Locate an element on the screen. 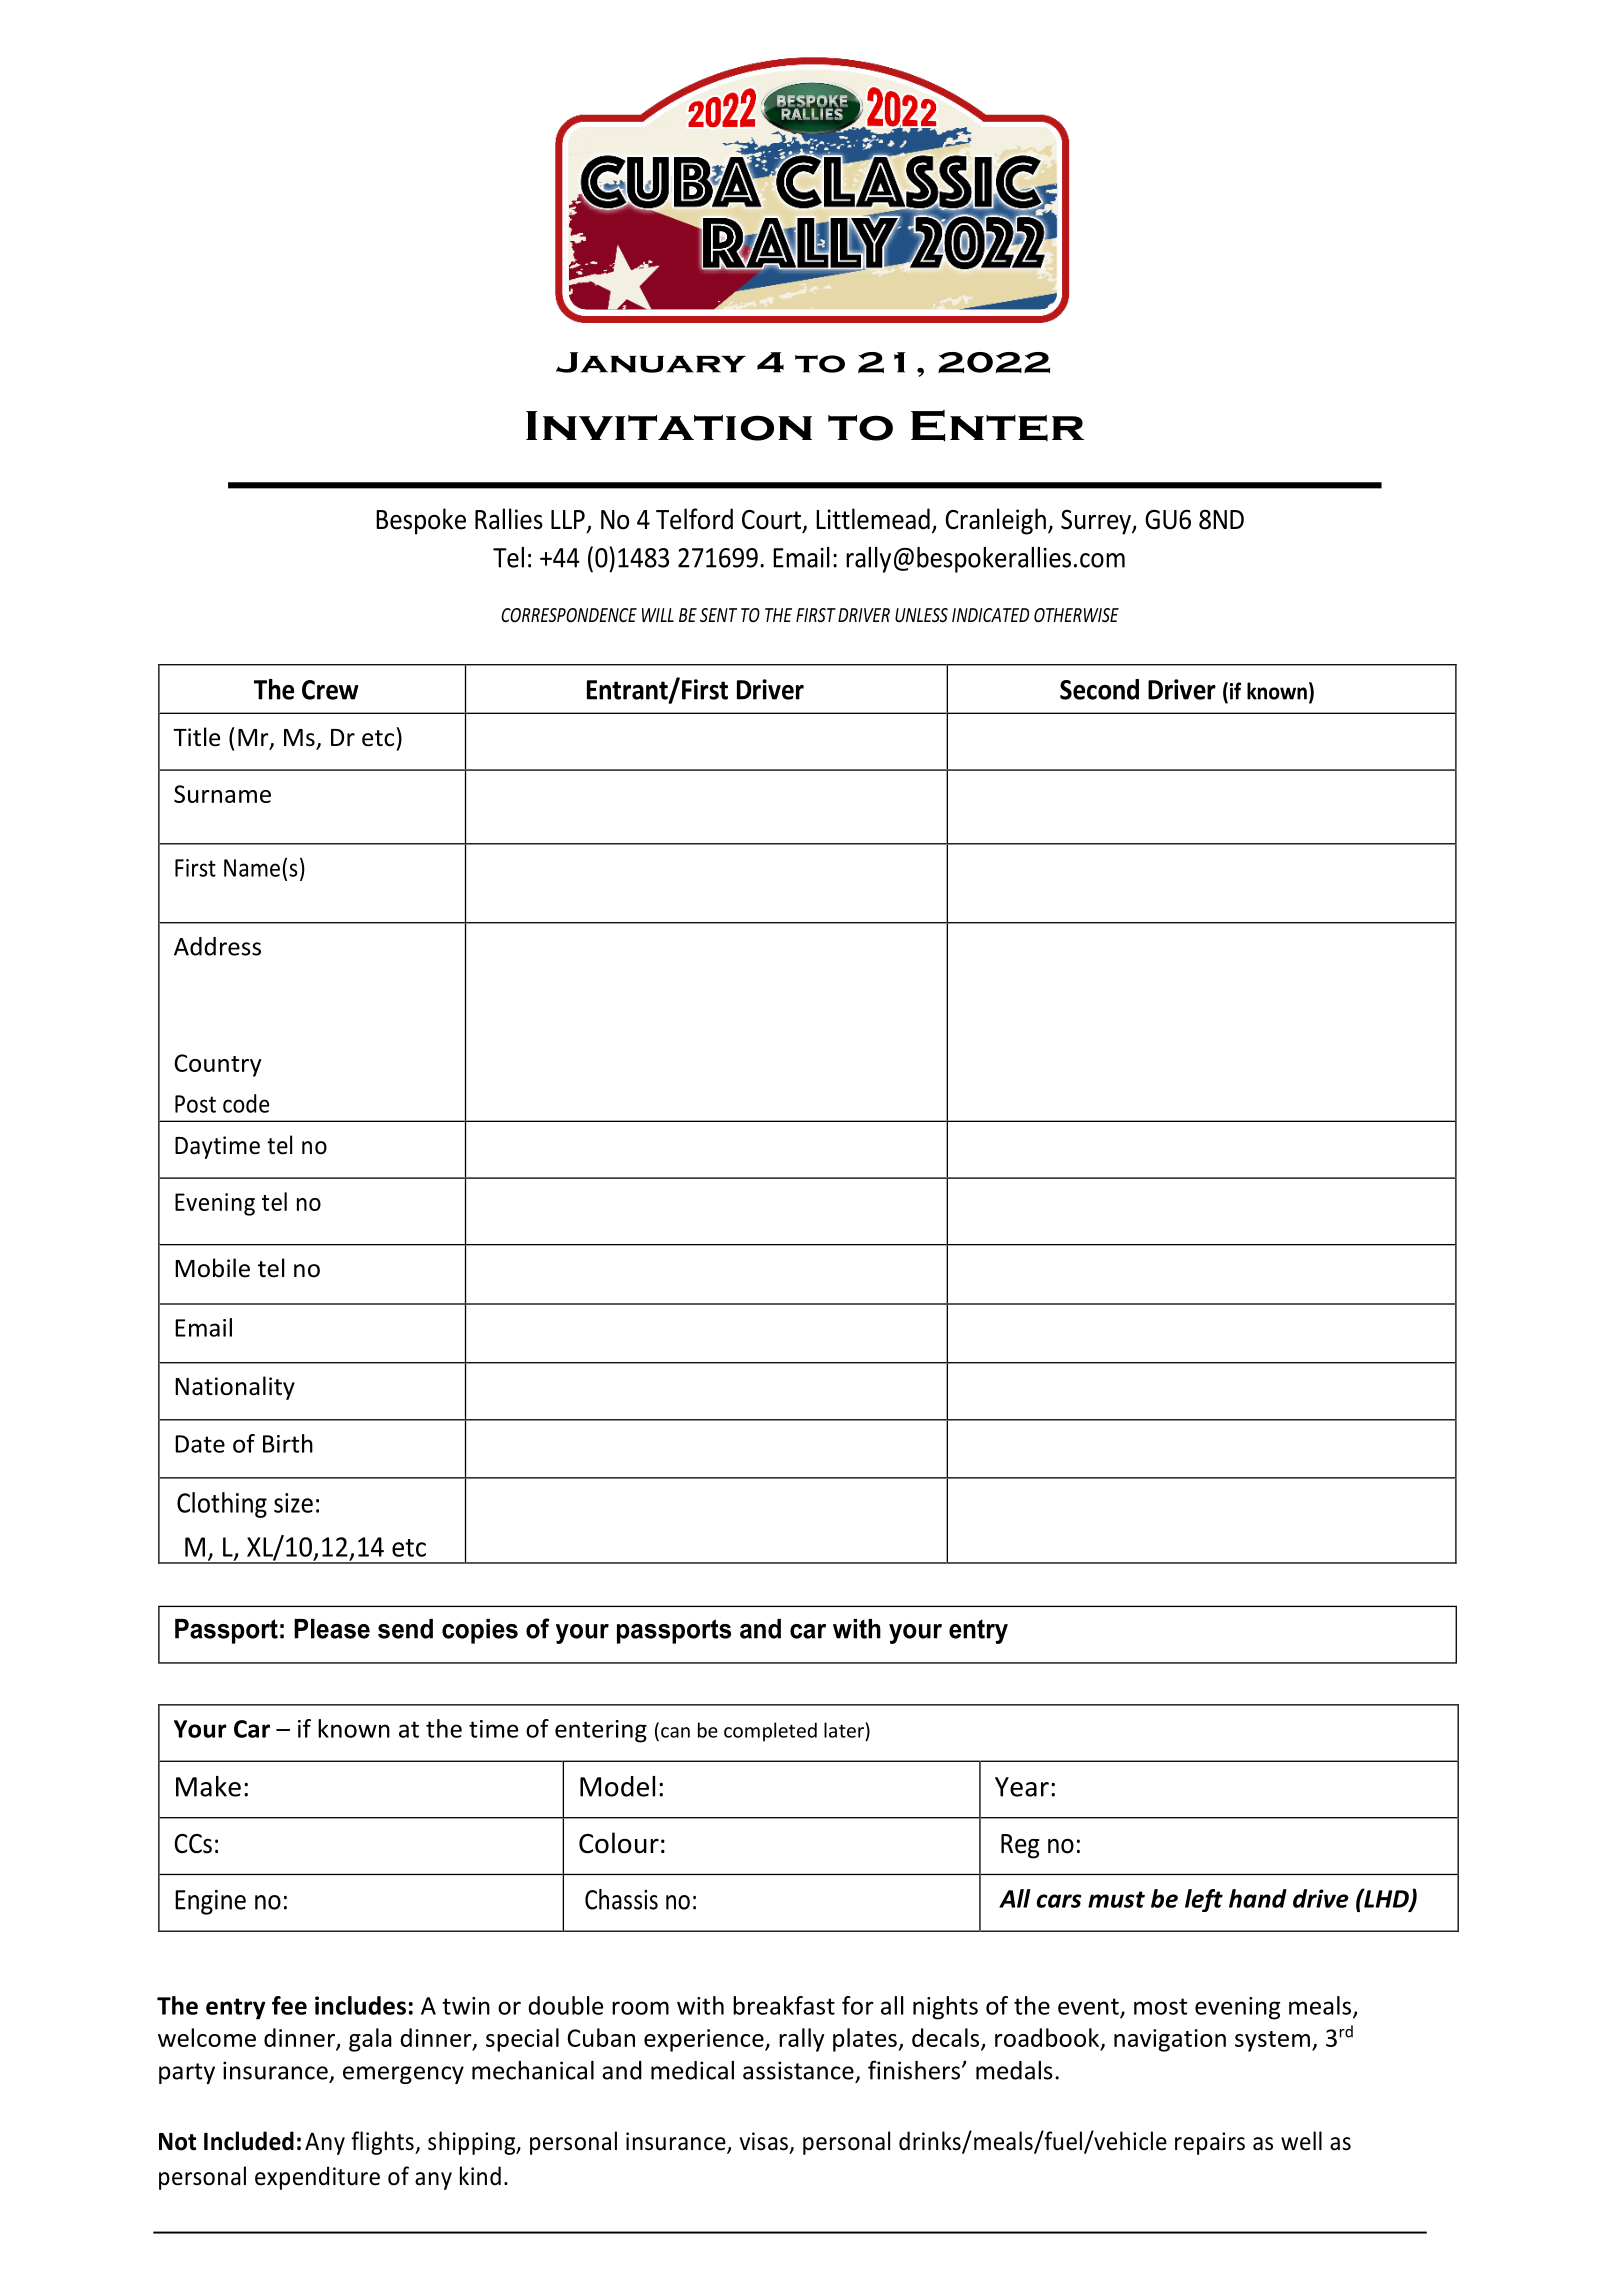 This screenshot has height=2290, width=1619. Surrey is located at coordinates (1097, 522).
